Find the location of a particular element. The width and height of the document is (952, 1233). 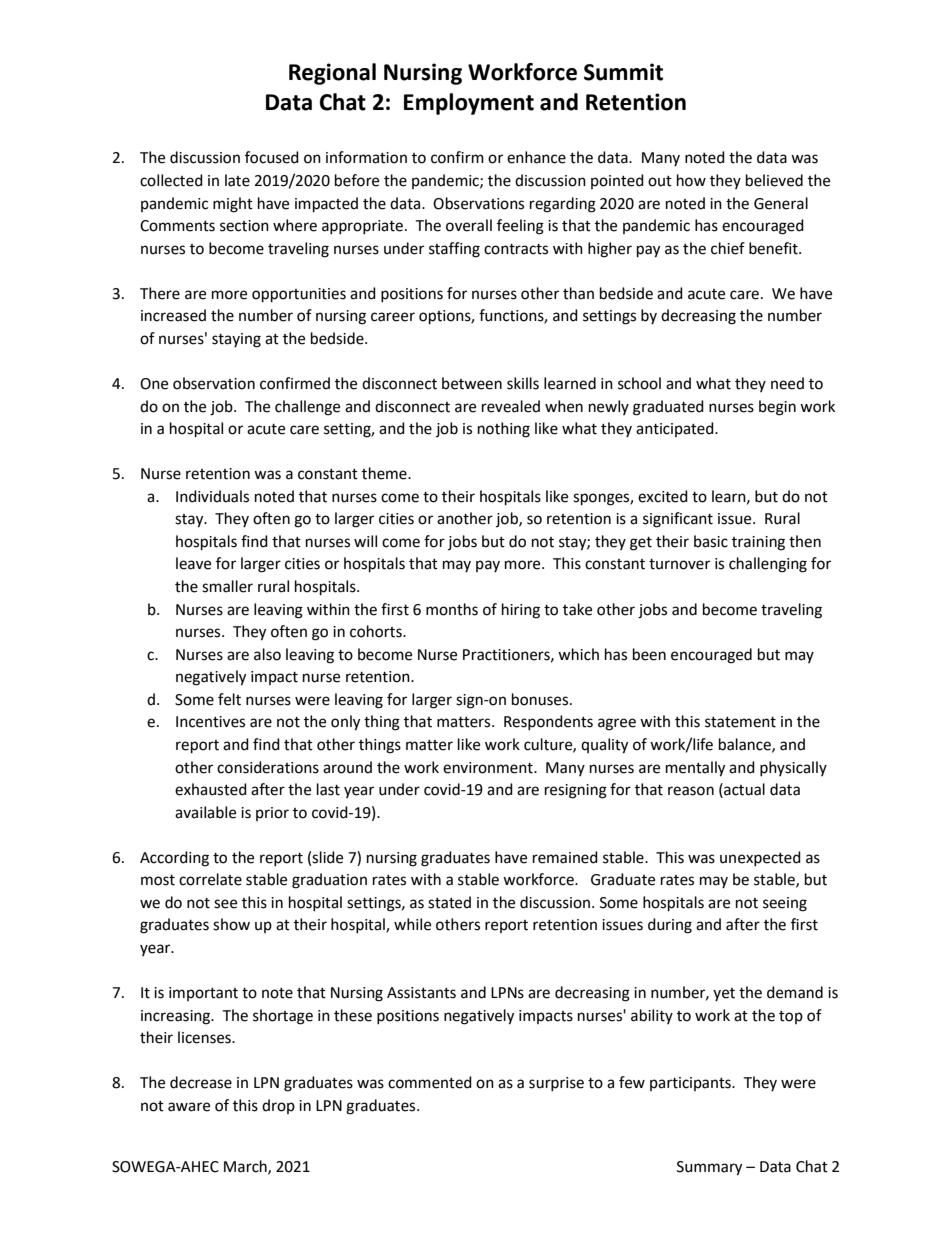

staffing is located at coordinates (454, 250).
